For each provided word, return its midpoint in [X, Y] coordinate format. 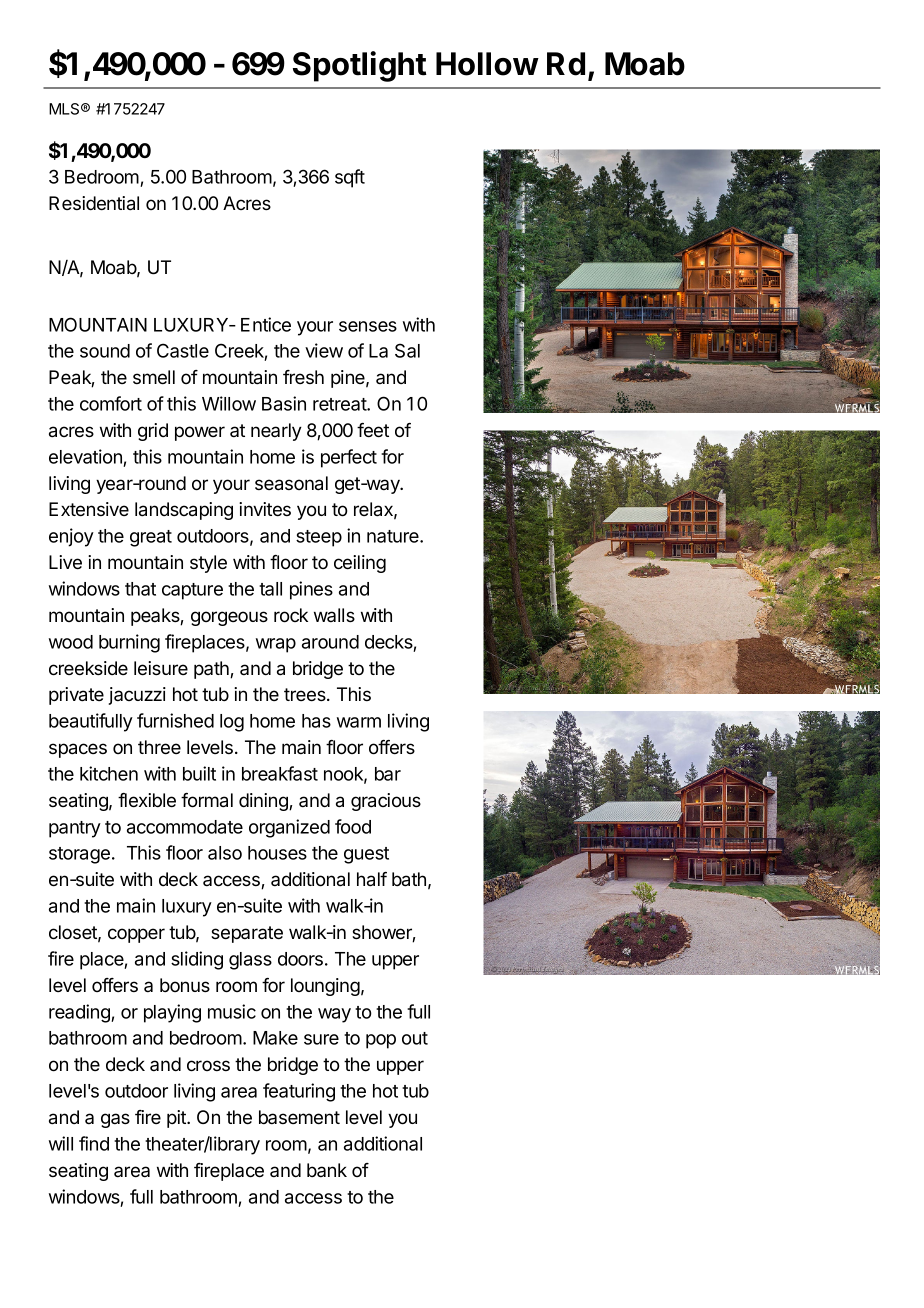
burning [129, 643]
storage [79, 855]
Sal [407, 350]
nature [394, 536]
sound [105, 351]
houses [277, 853]
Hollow [487, 64]
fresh [303, 377]
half [372, 879]
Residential [94, 203]
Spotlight [360, 66]
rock [291, 615]
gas [115, 1120]
